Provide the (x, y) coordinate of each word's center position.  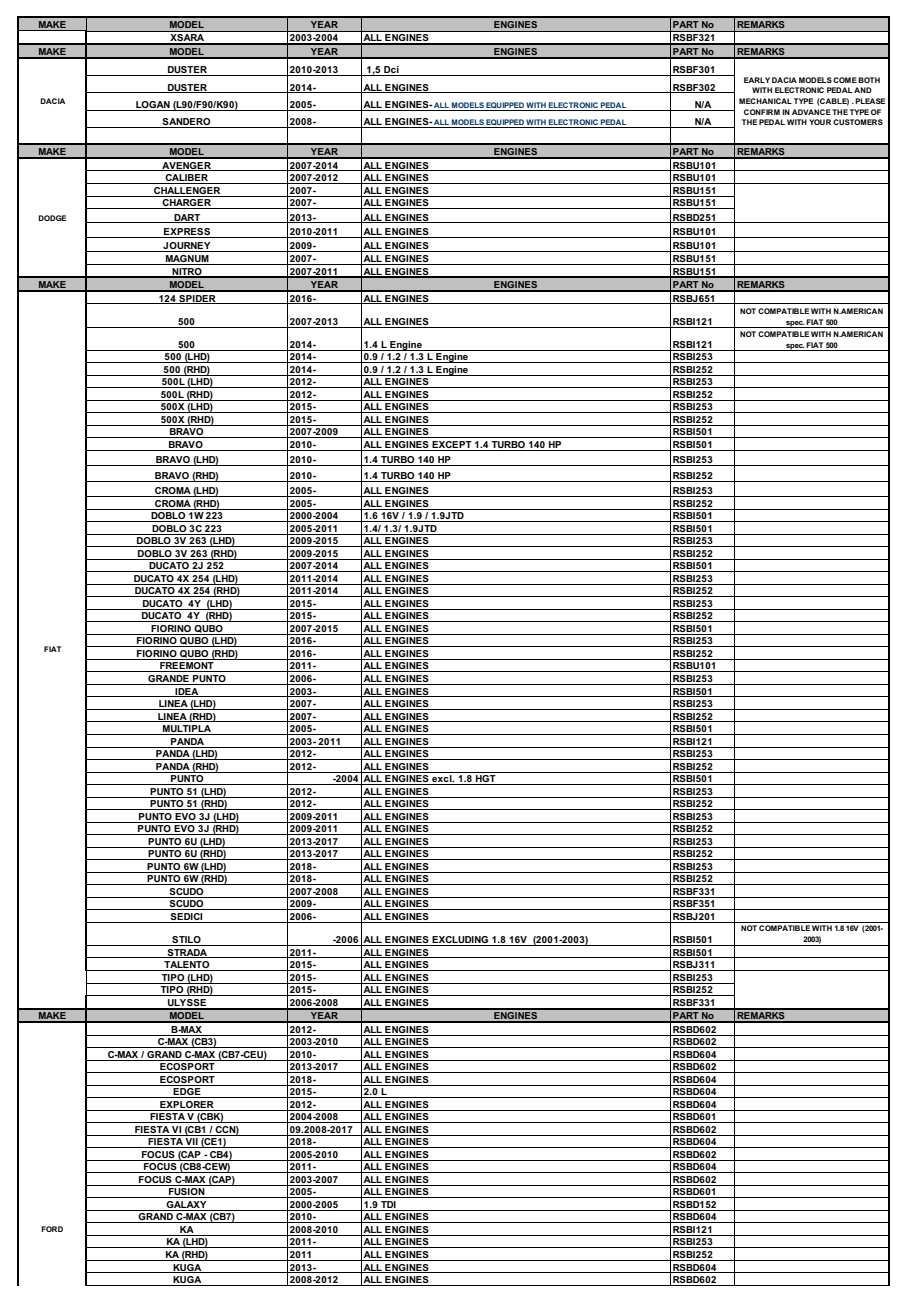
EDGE (187, 1093)
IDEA (187, 692)
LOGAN (153, 104)
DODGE (52, 218)
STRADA (187, 953)
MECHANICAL (765, 101)
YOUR (820, 122)
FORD (52, 1229)
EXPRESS (187, 233)
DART (187, 218)
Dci (391, 71)
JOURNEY (187, 247)
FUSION (187, 1193)
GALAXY (186, 1206)
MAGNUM (187, 260)
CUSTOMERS (858, 122)
